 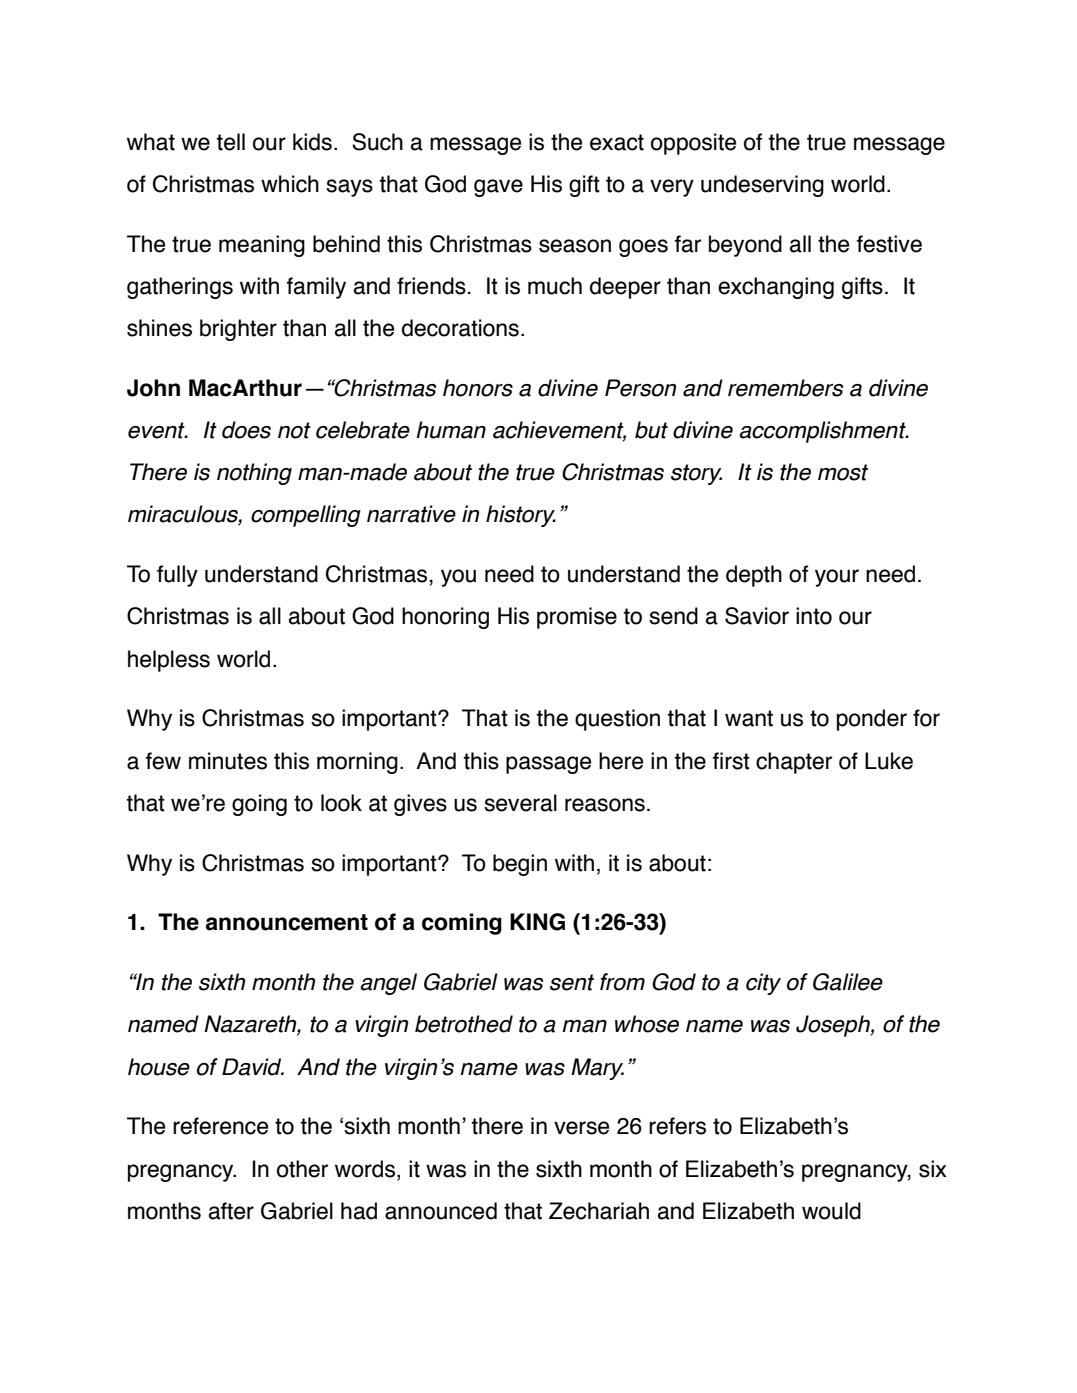 I want to click on announcement, so click(x=287, y=922).
